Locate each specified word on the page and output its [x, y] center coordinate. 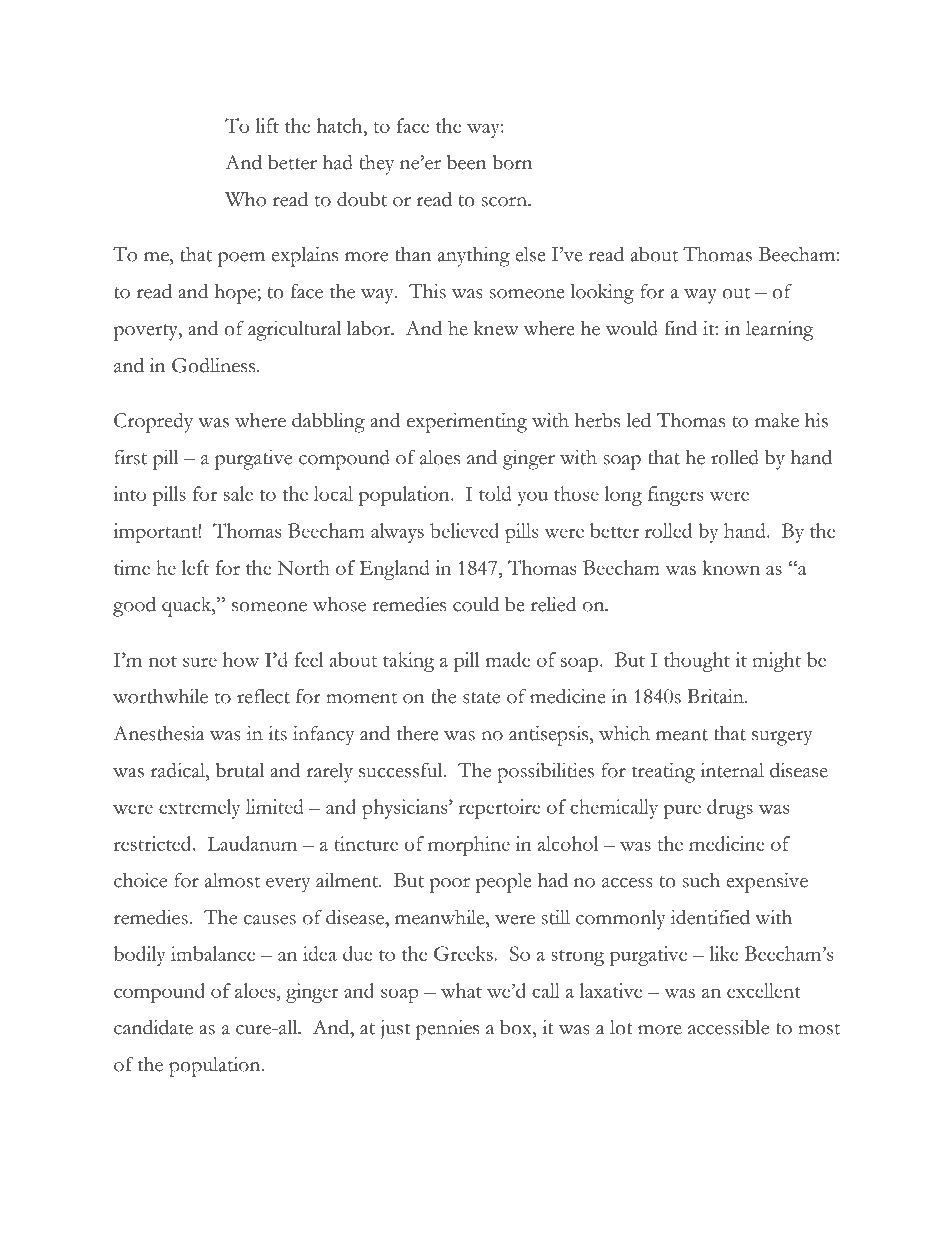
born [512, 162]
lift [267, 125]
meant [682, 735]
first [130, 457]
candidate [153, 1027]
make [777, 420]
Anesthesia [158, 733]
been [466, 162]
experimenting [467, 423]
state [481, 698]
